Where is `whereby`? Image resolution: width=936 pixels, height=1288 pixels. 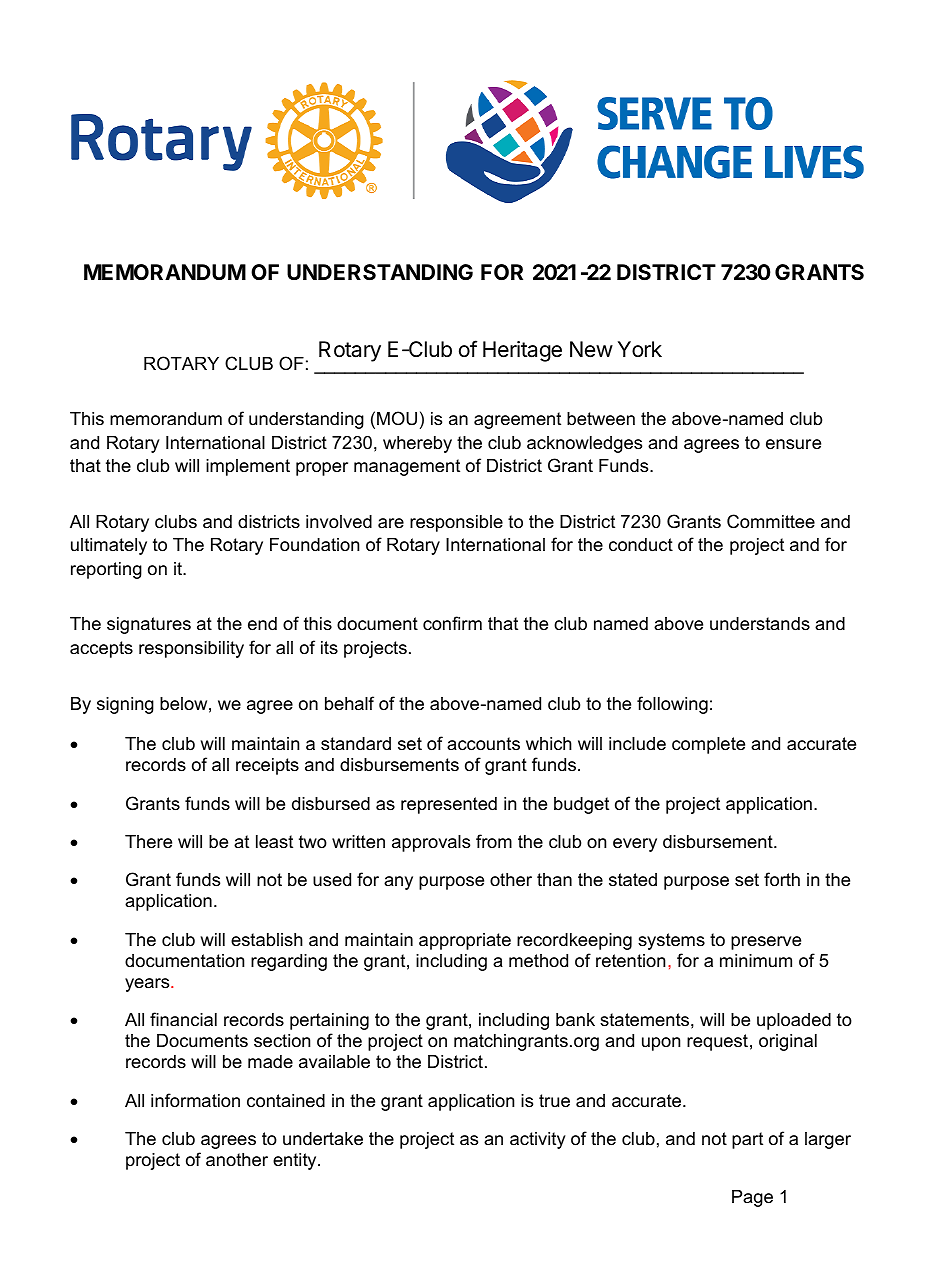 whereby is located at coordinates (417, 444).
